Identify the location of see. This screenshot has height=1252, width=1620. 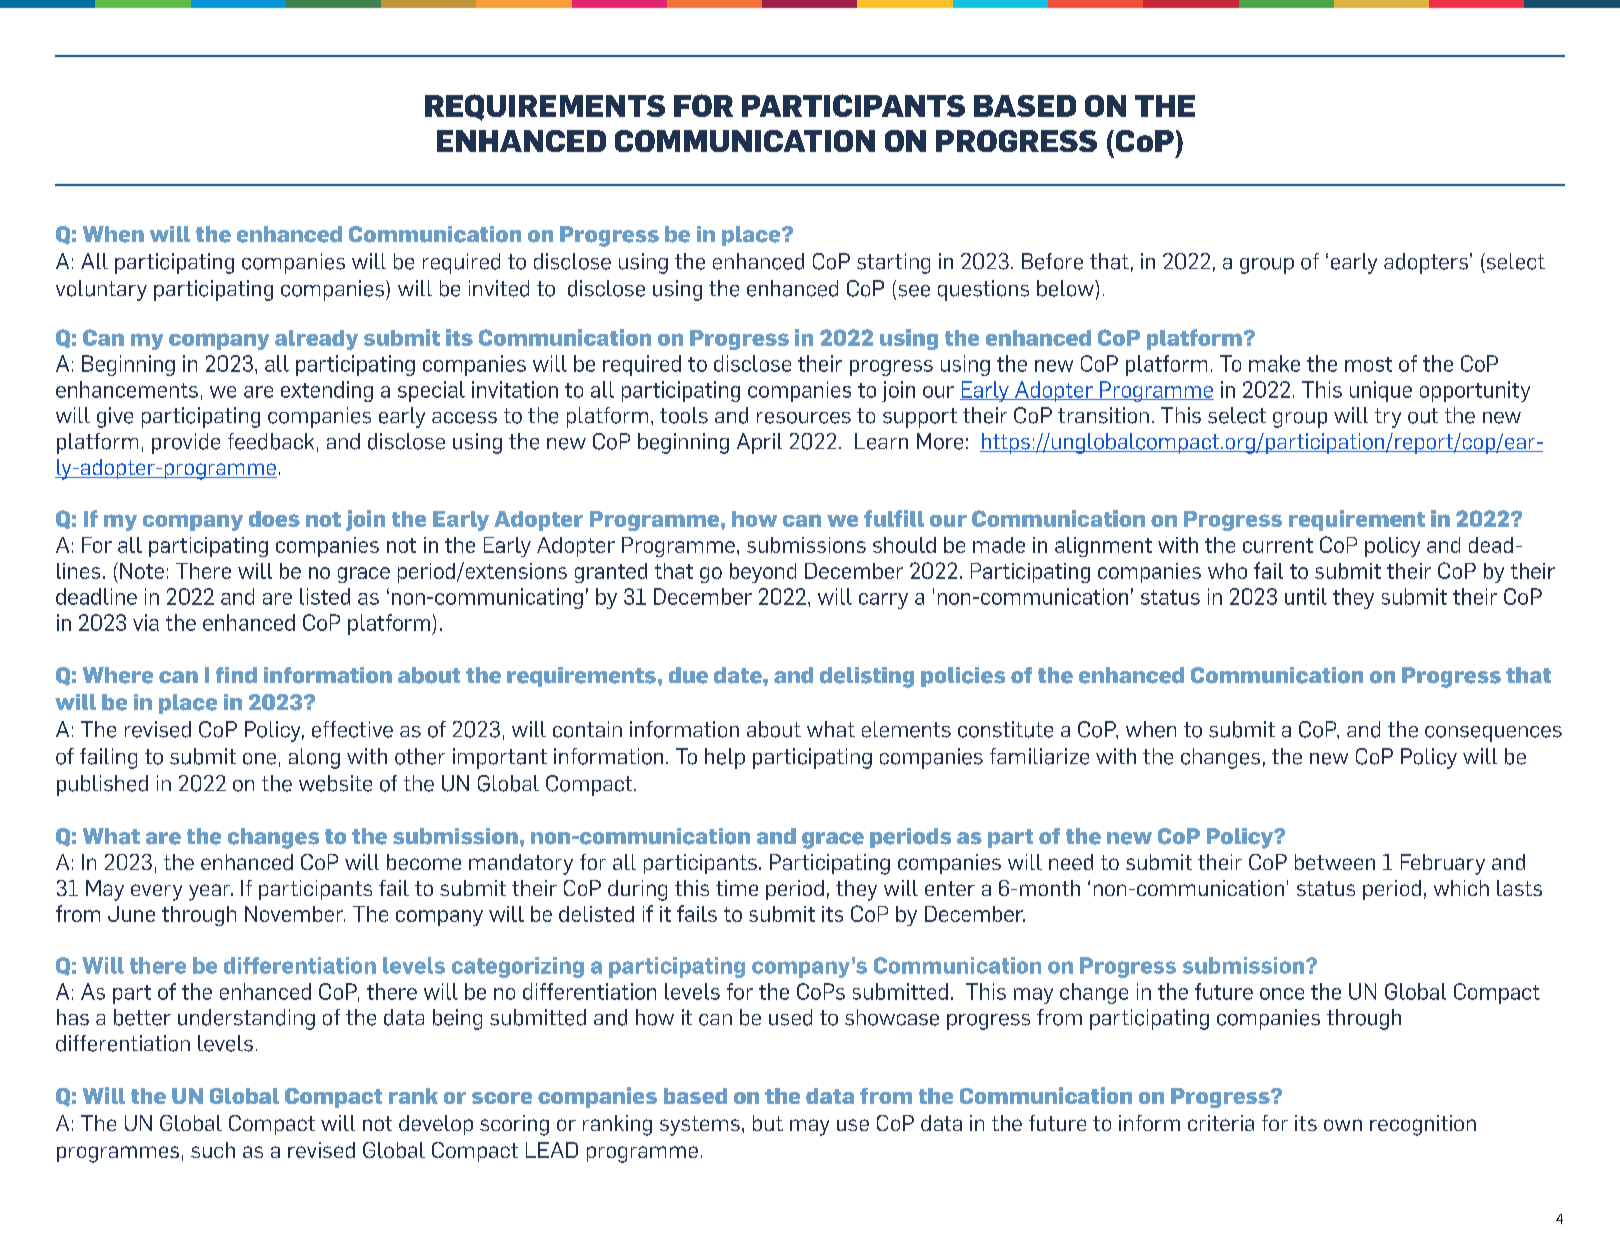
(914, 291).
